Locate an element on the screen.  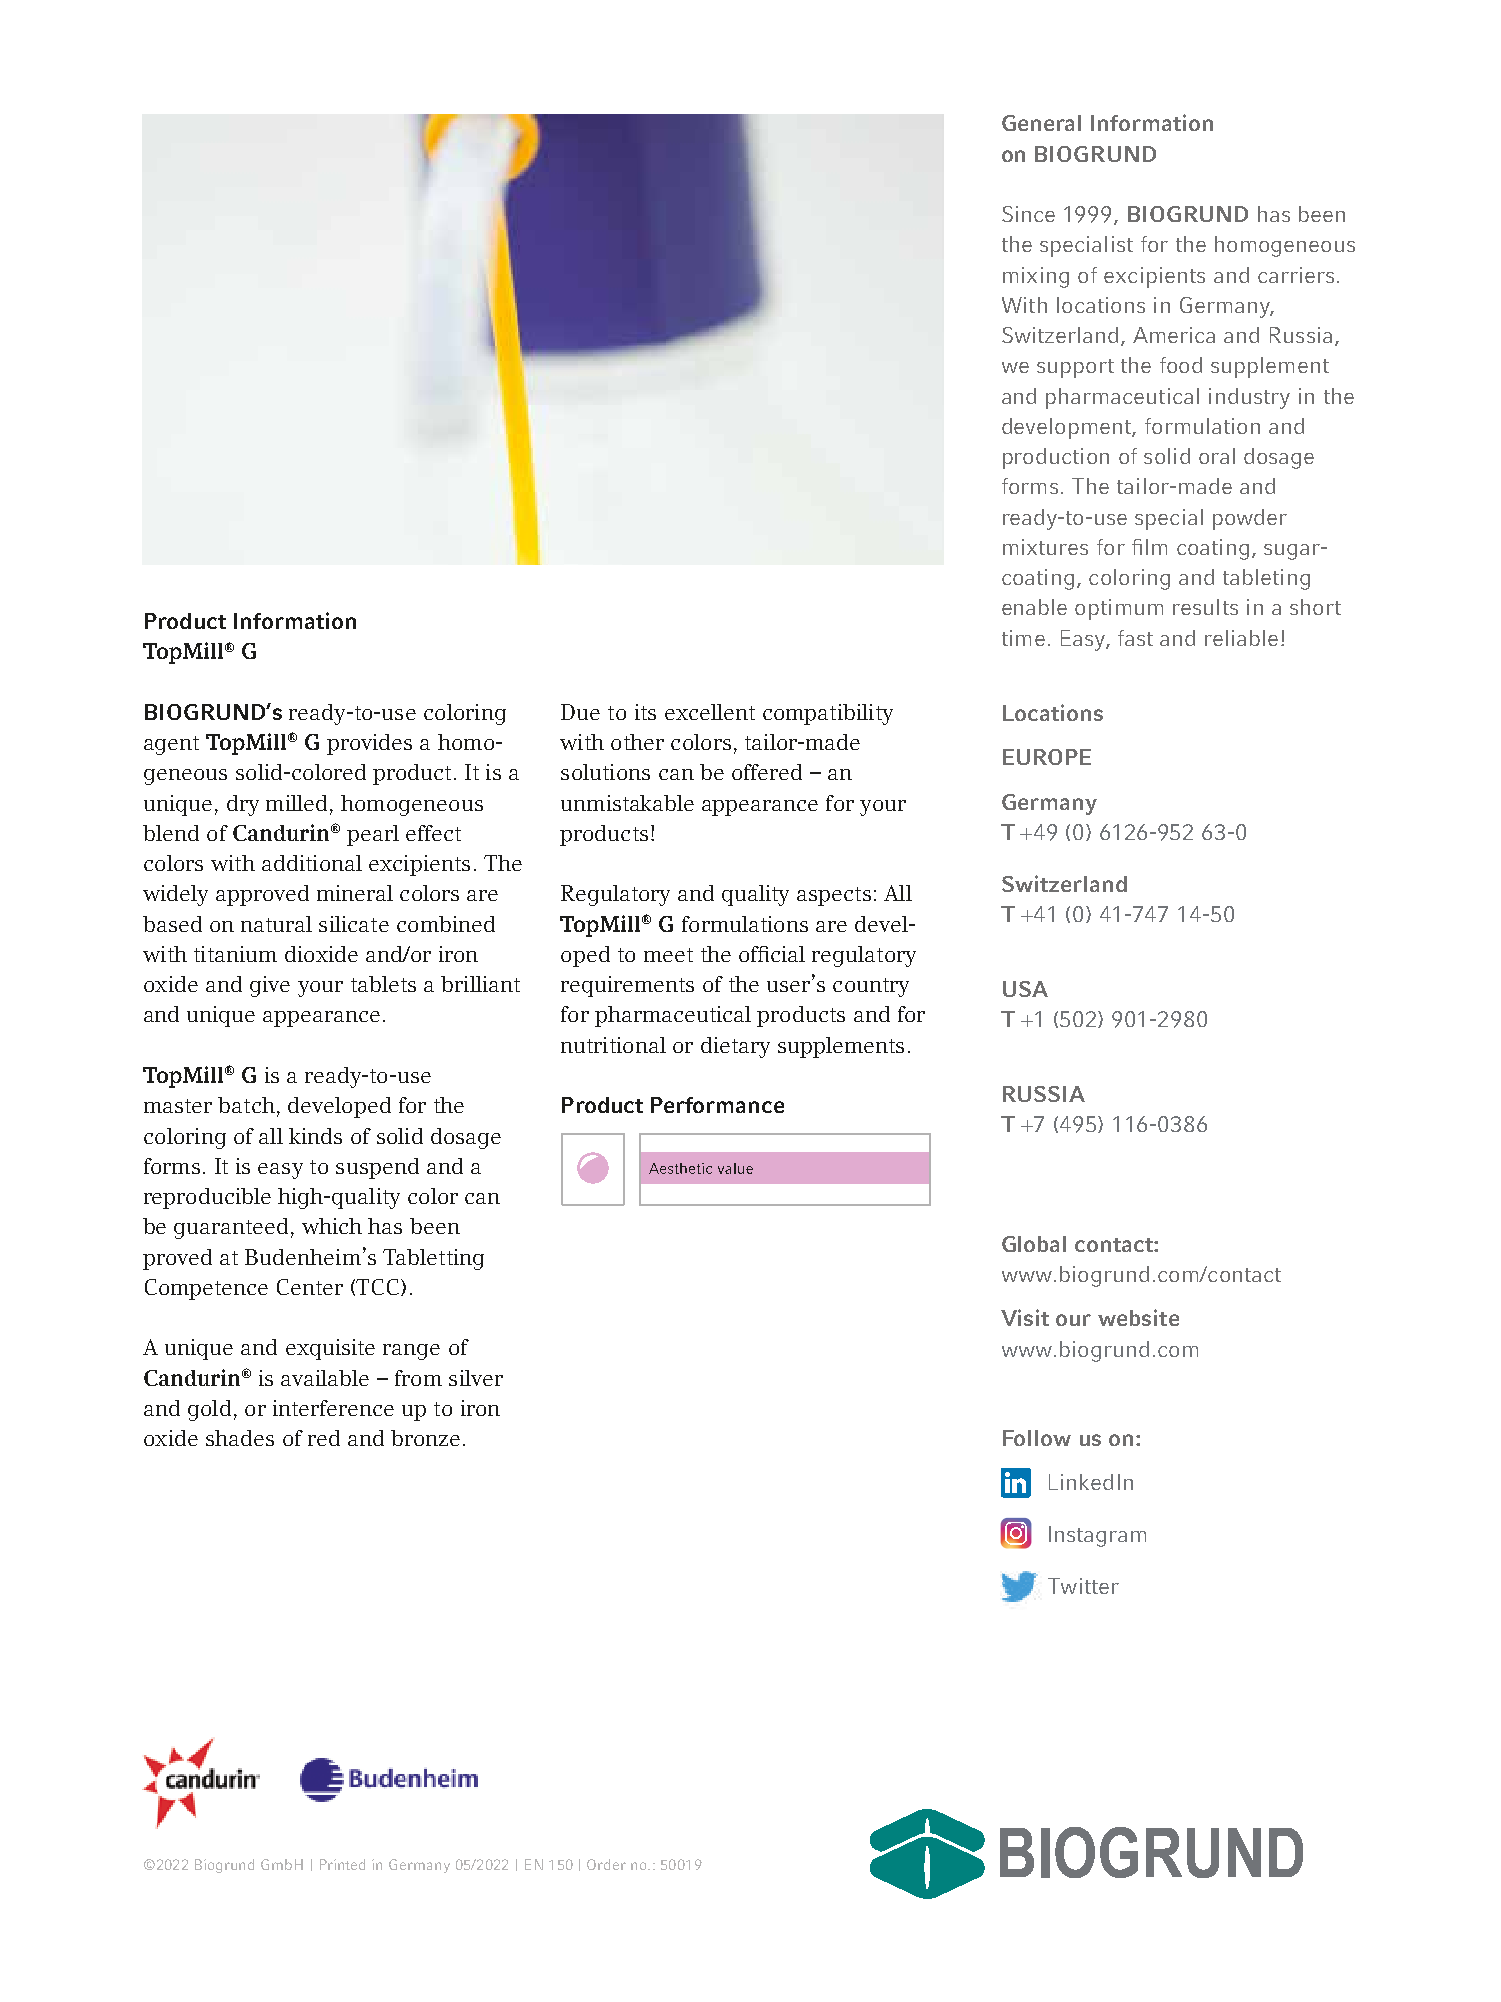
offered is located at coordinates (767, 772).
